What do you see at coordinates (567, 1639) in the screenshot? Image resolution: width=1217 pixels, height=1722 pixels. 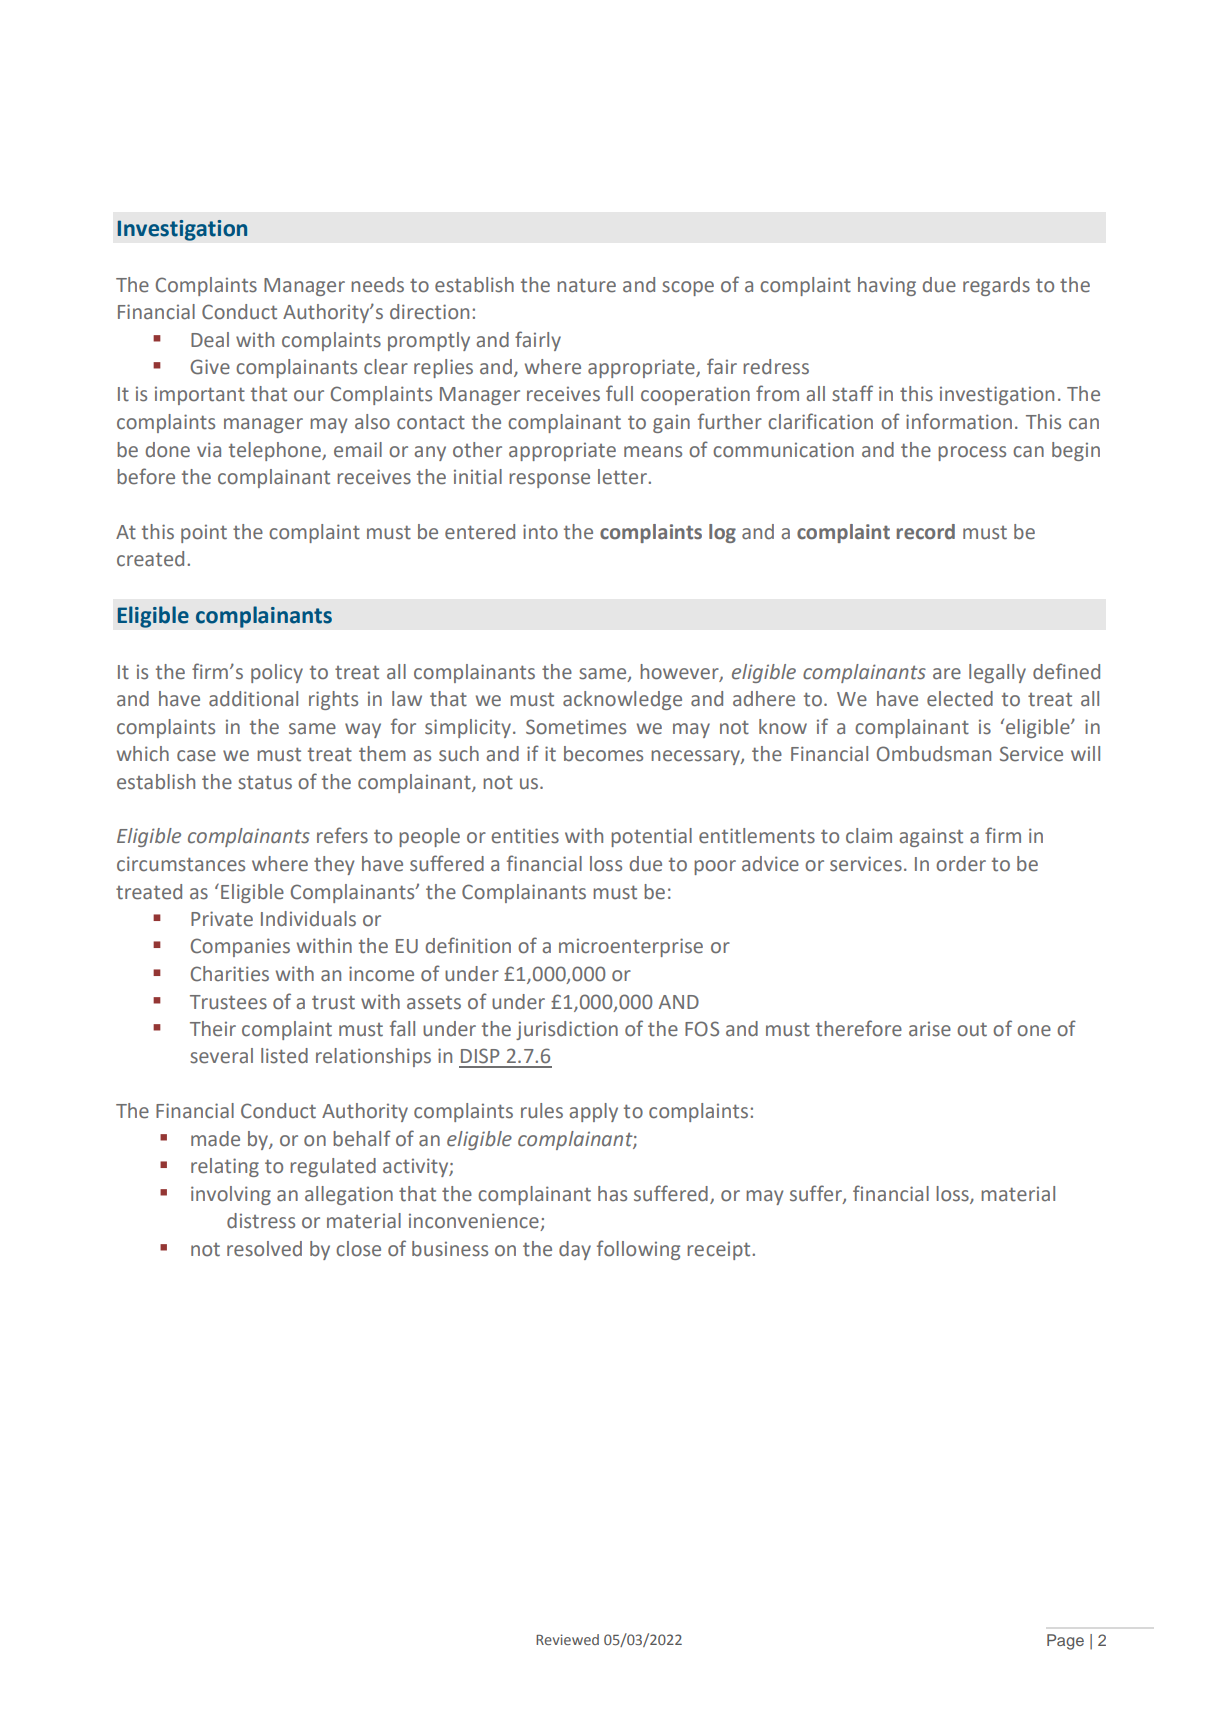 I see `Reviewed` at bounding box center [567, 1639].
